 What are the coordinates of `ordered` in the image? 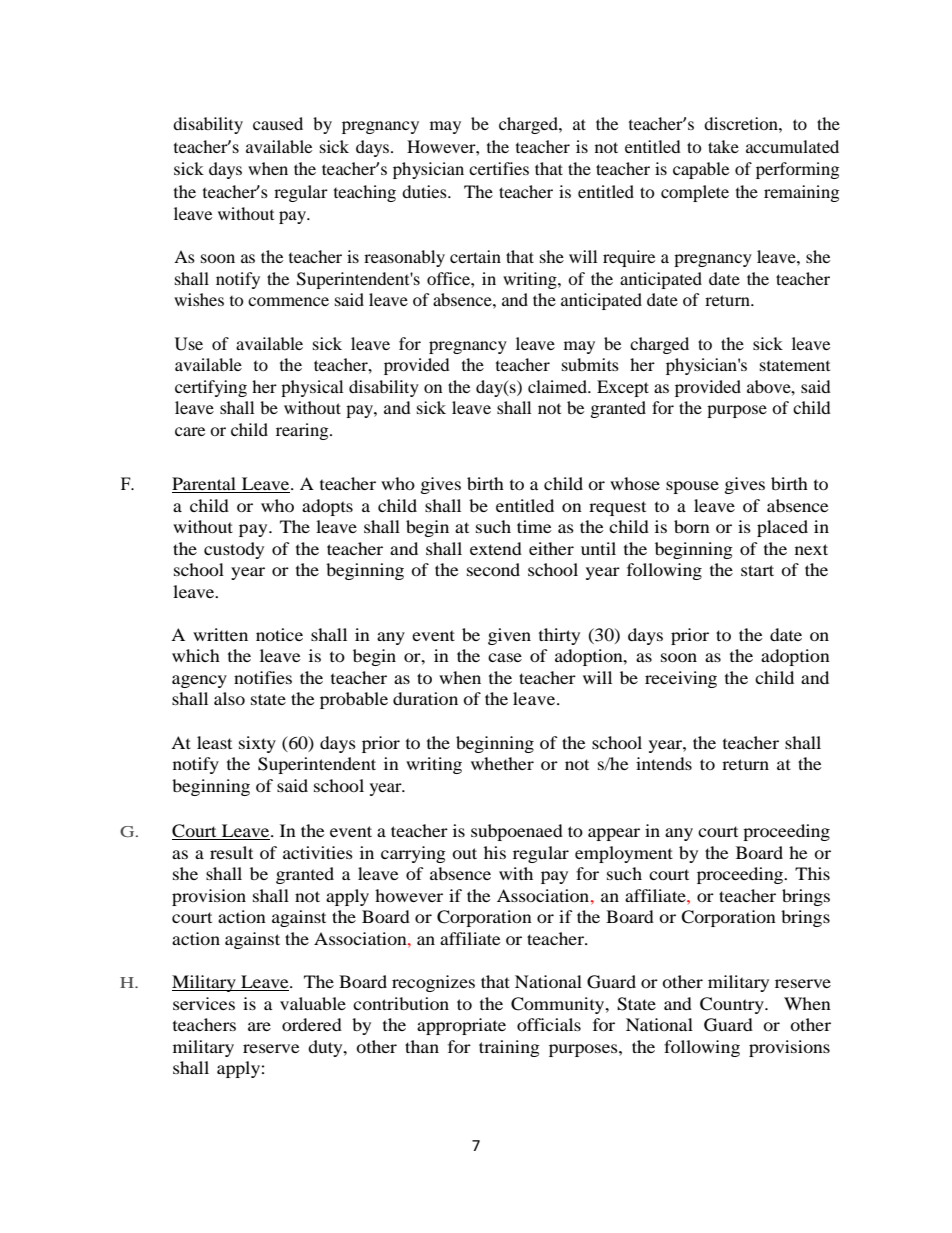 It's located at (312, 1024).
